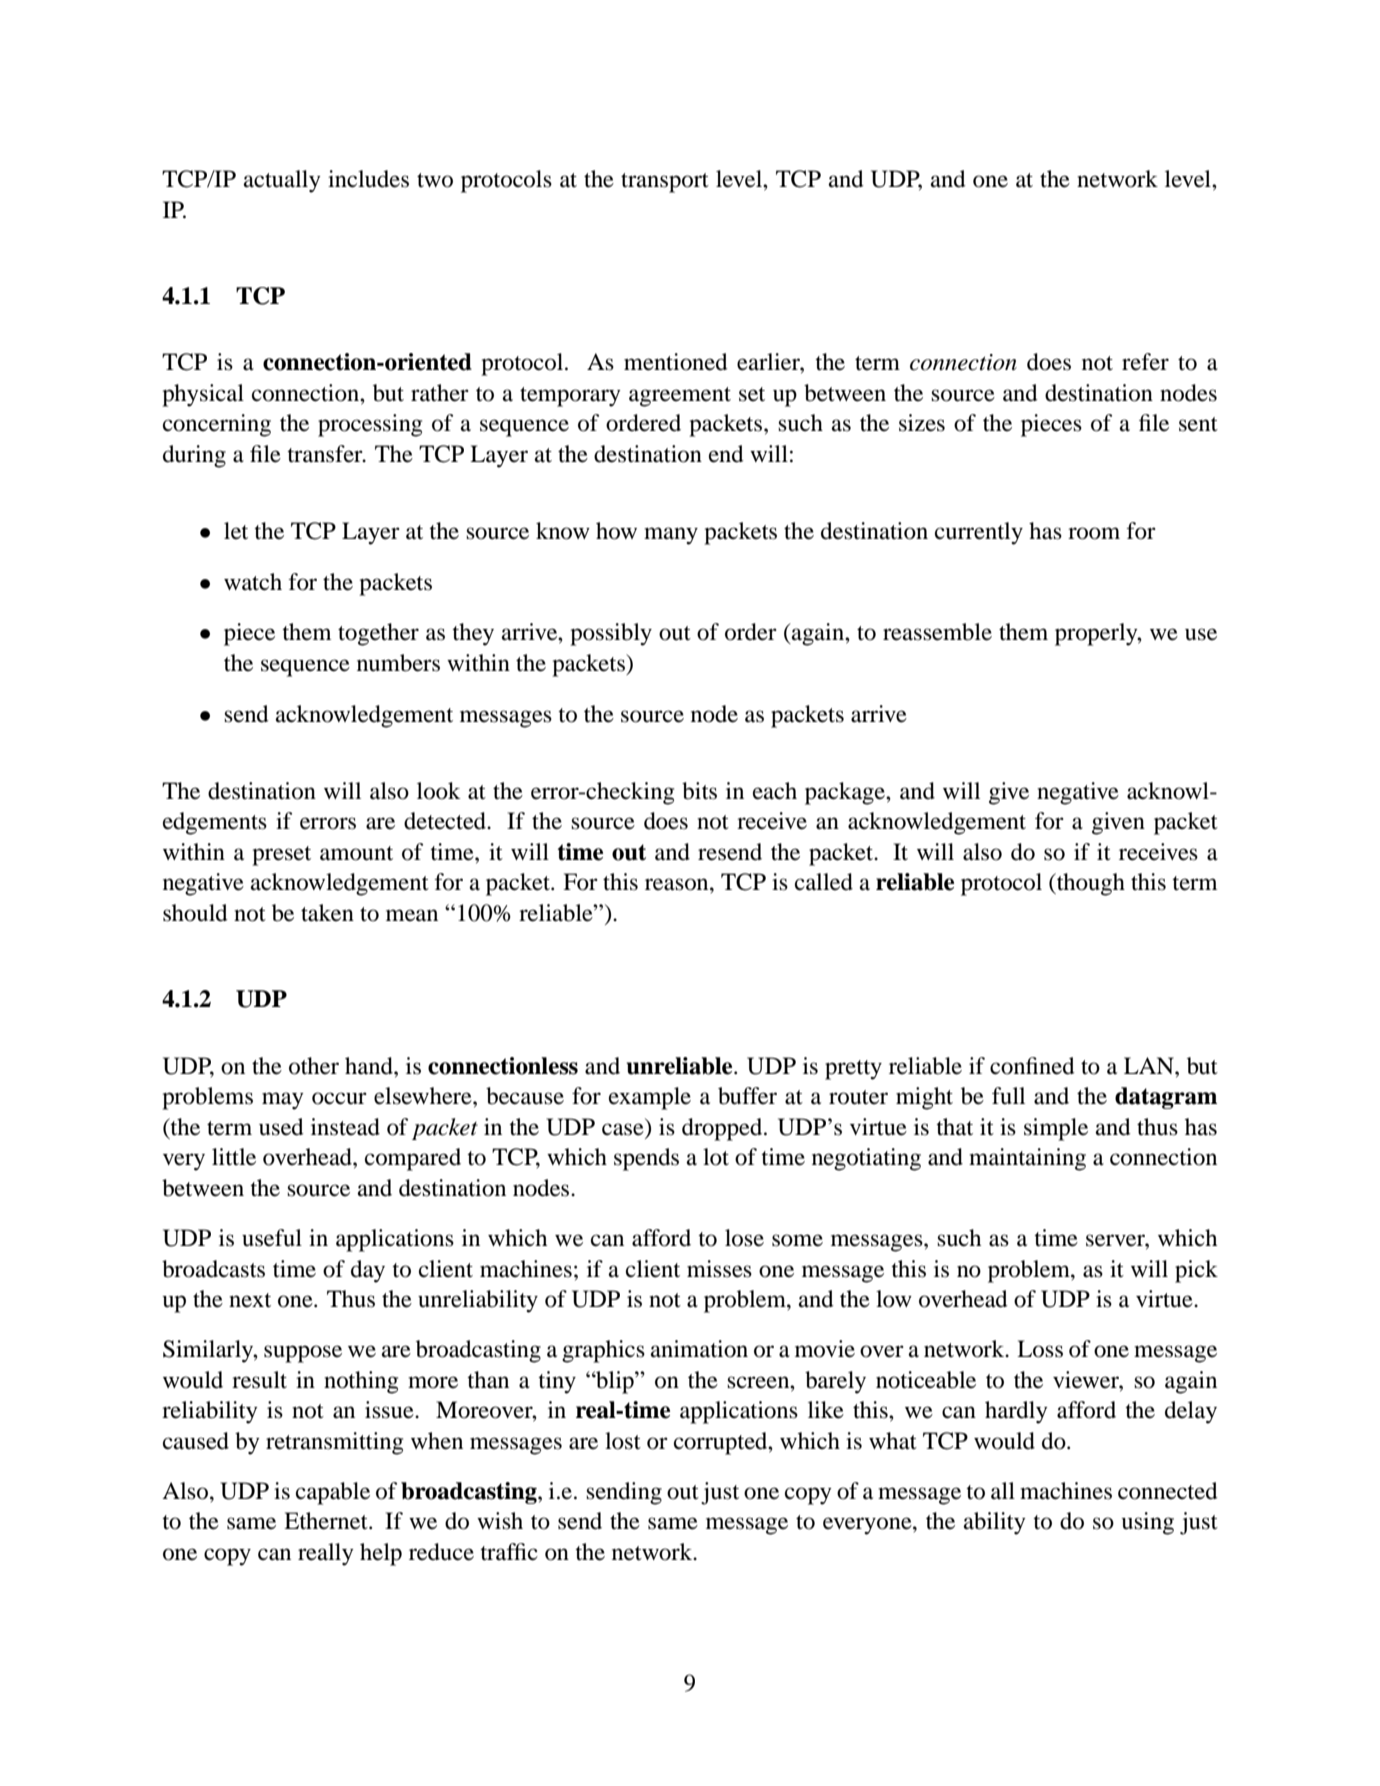 The width and height of the image is (1380, 1786). I want to click on transport, so click(665, 183).
